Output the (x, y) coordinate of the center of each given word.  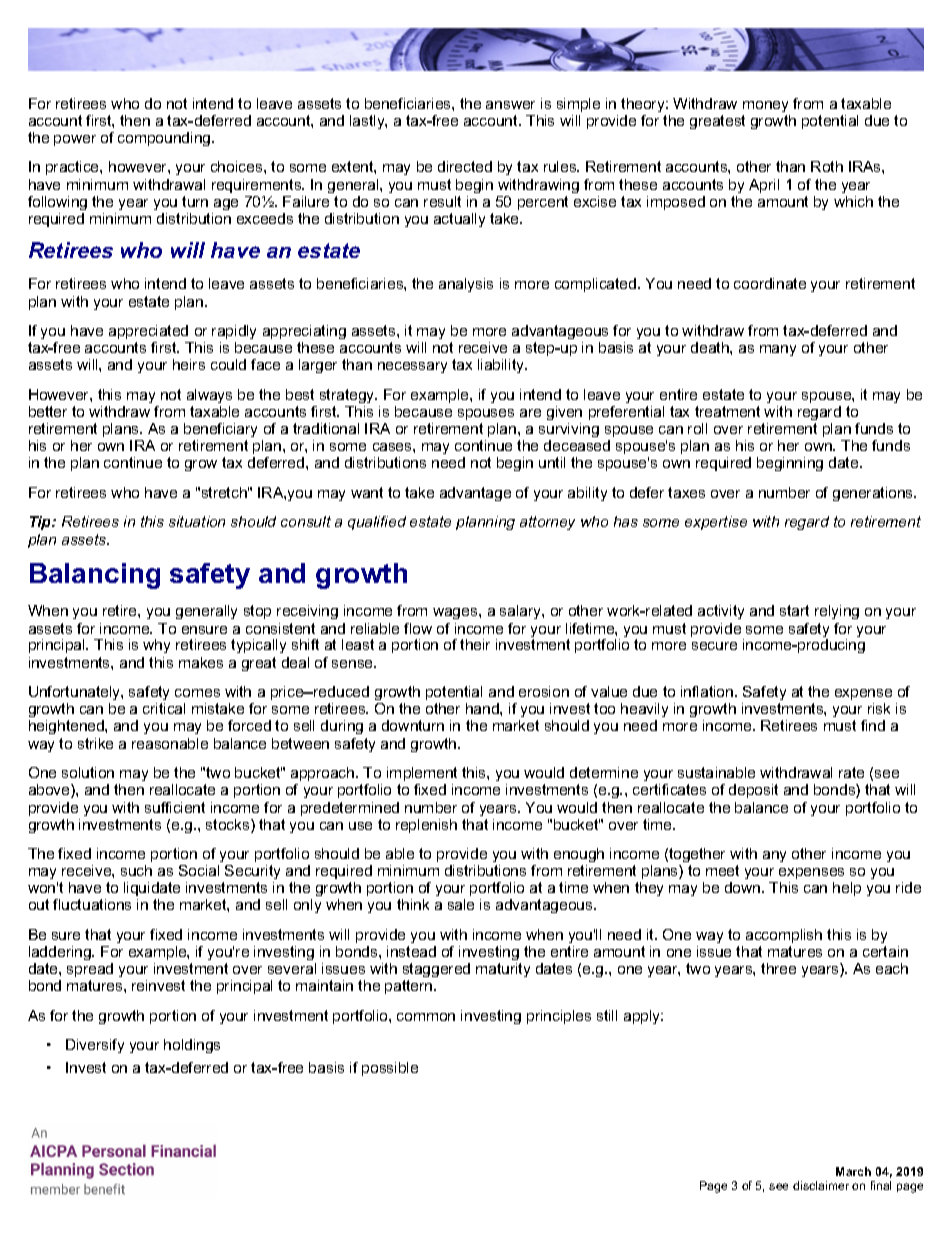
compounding (165, 139)
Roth (827, 166)
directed (465, 166)
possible (390, 1069)
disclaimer (821, 1185)
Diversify (95, 1046)
